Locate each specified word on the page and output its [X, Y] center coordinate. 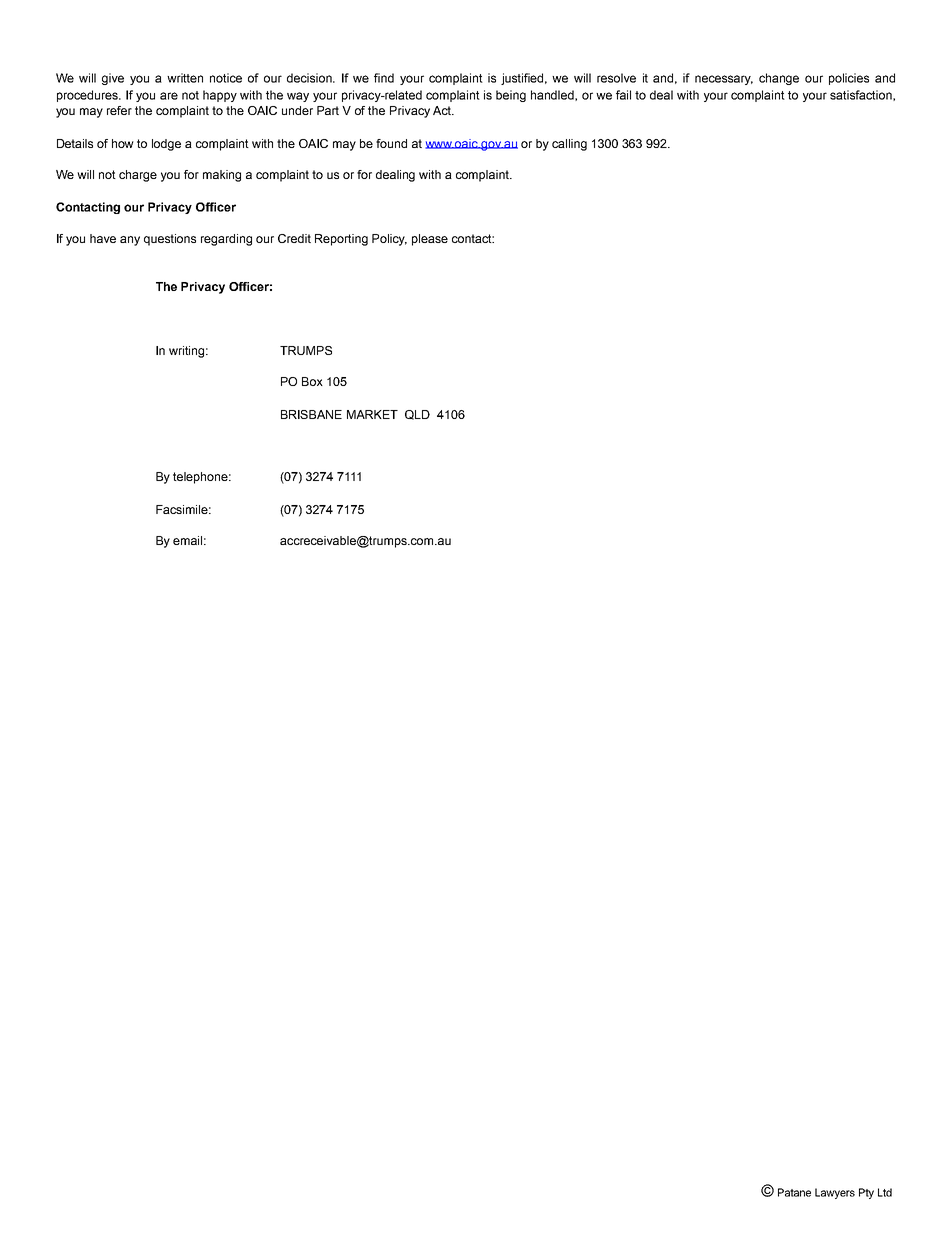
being [511, 96]
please [430, 240]
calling [569, 145]
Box [312, 381]
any [130, 241]
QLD [417, 415]
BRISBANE [311, 414]
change [779, 79]
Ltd [885, 1192]
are [169, 96]
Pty [866, 1193]
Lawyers [835, 1193]
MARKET [372, 414]
